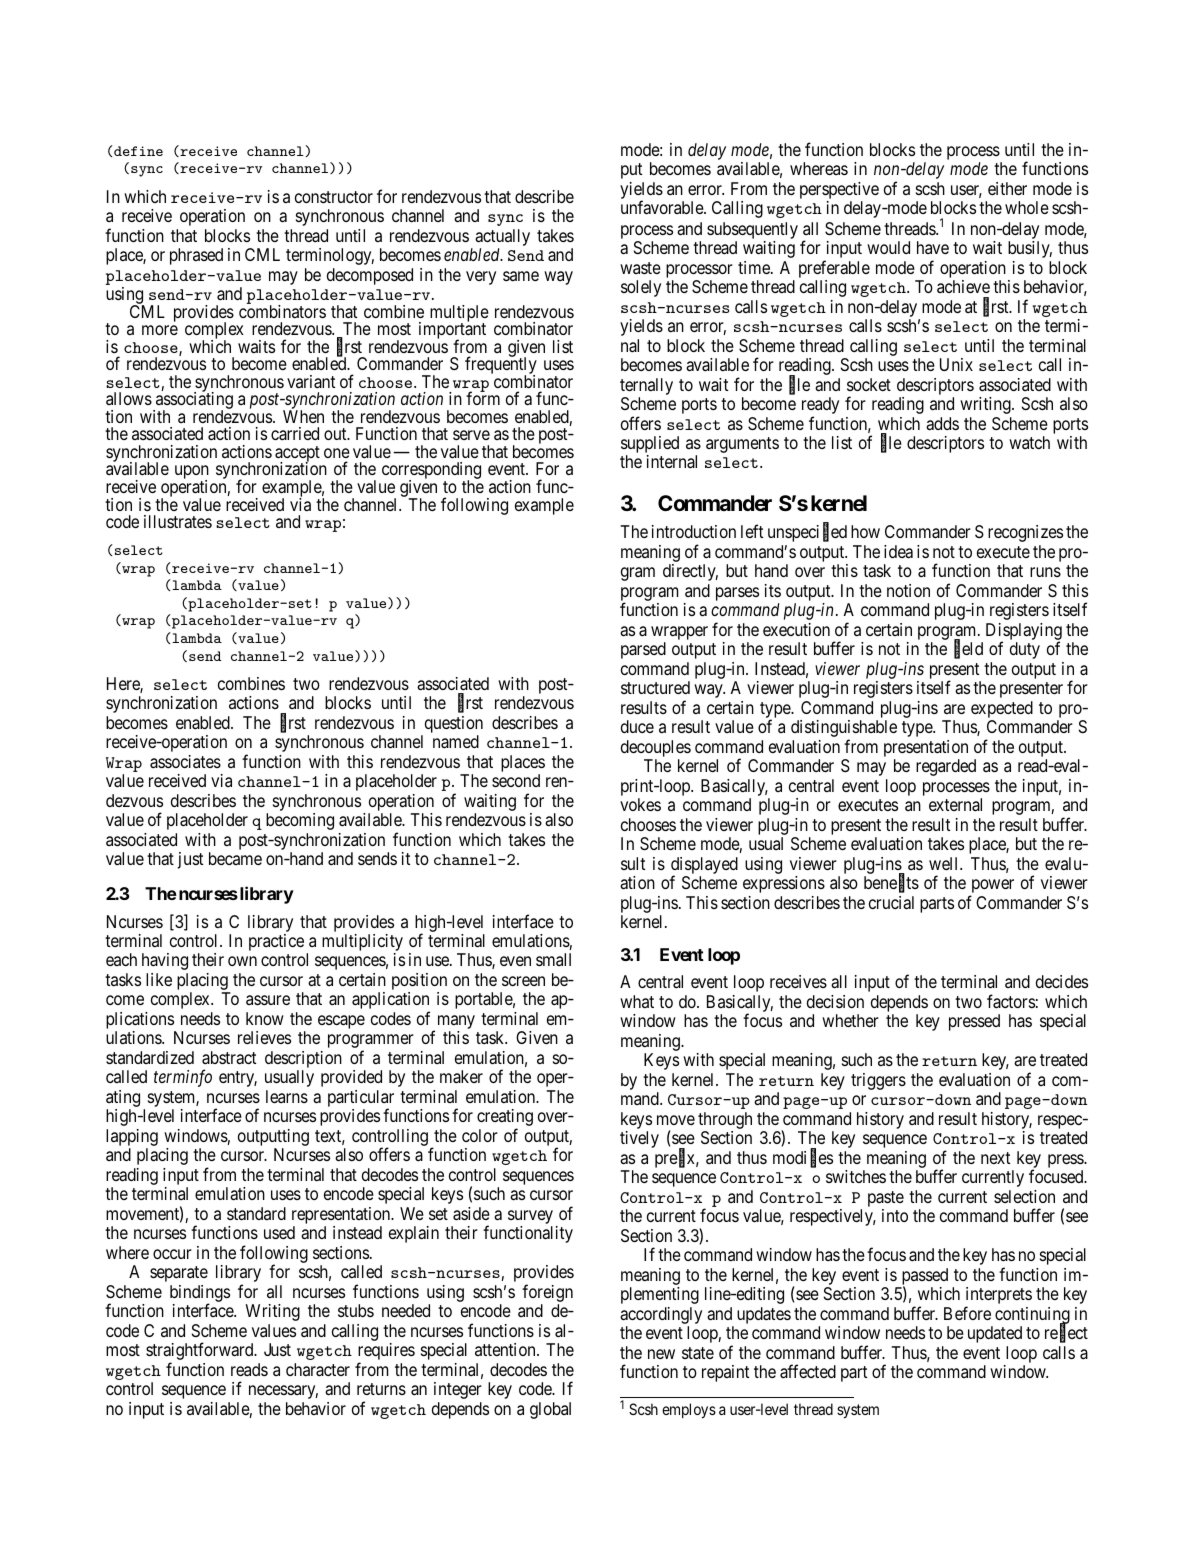 This image has width=1197, height=1549. Describe the element at coordinates (656, 750) in the image. I see `decouples` at that location.
